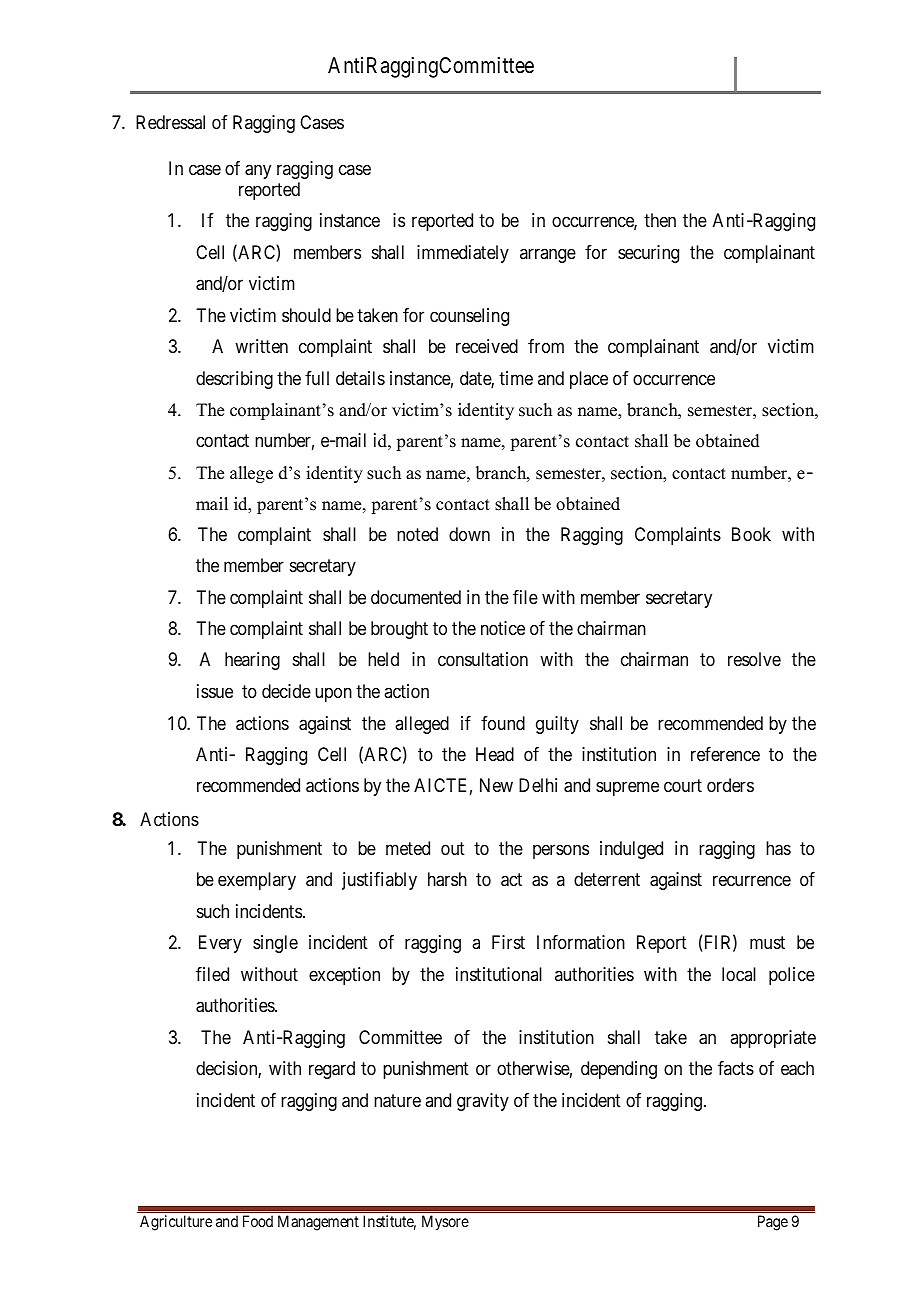  Describe the element at coordinates (754, 659) in the screenshot. I see `resolve` at that location.
